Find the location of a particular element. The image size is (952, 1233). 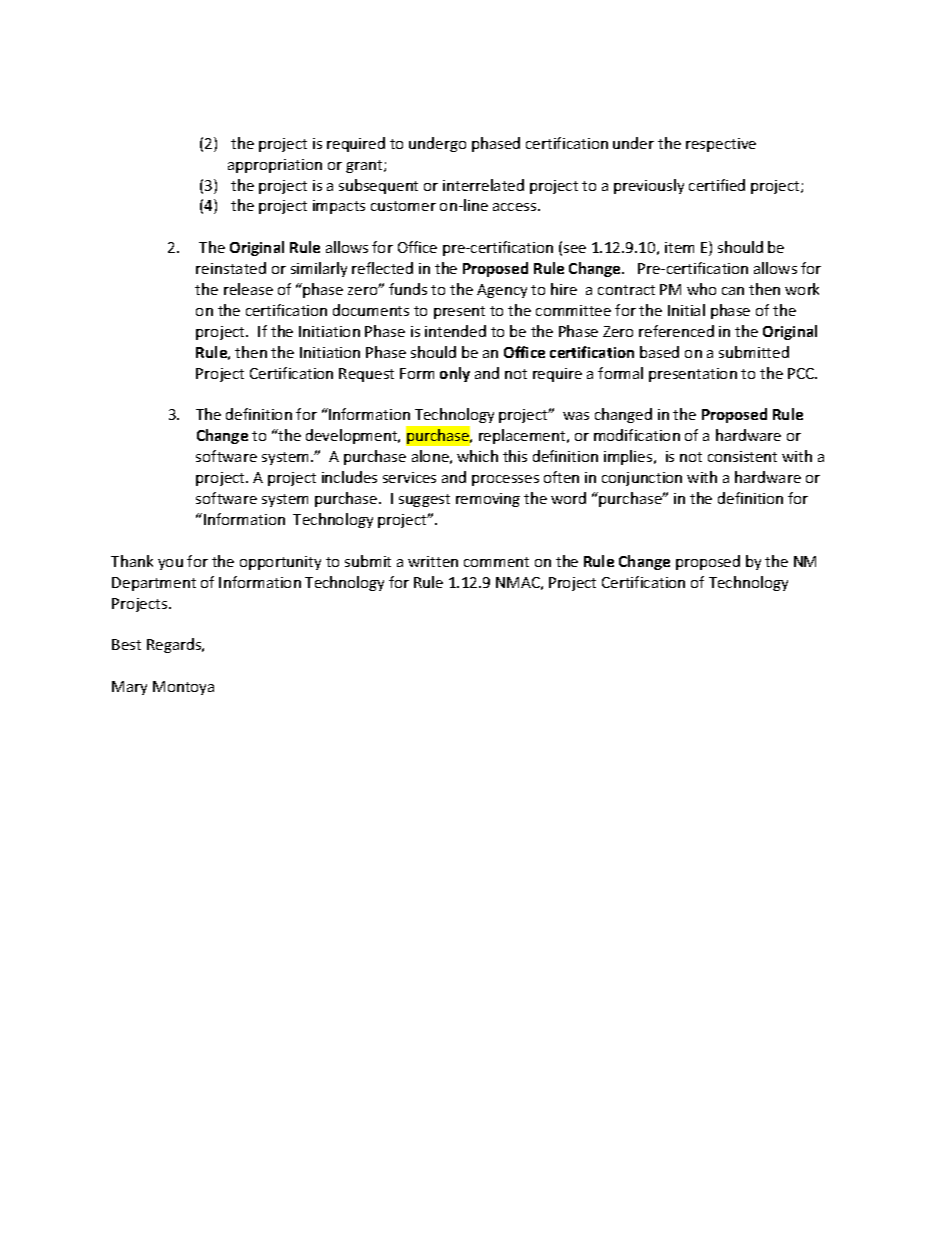

interrelated is located at coordinates (483, 185).
